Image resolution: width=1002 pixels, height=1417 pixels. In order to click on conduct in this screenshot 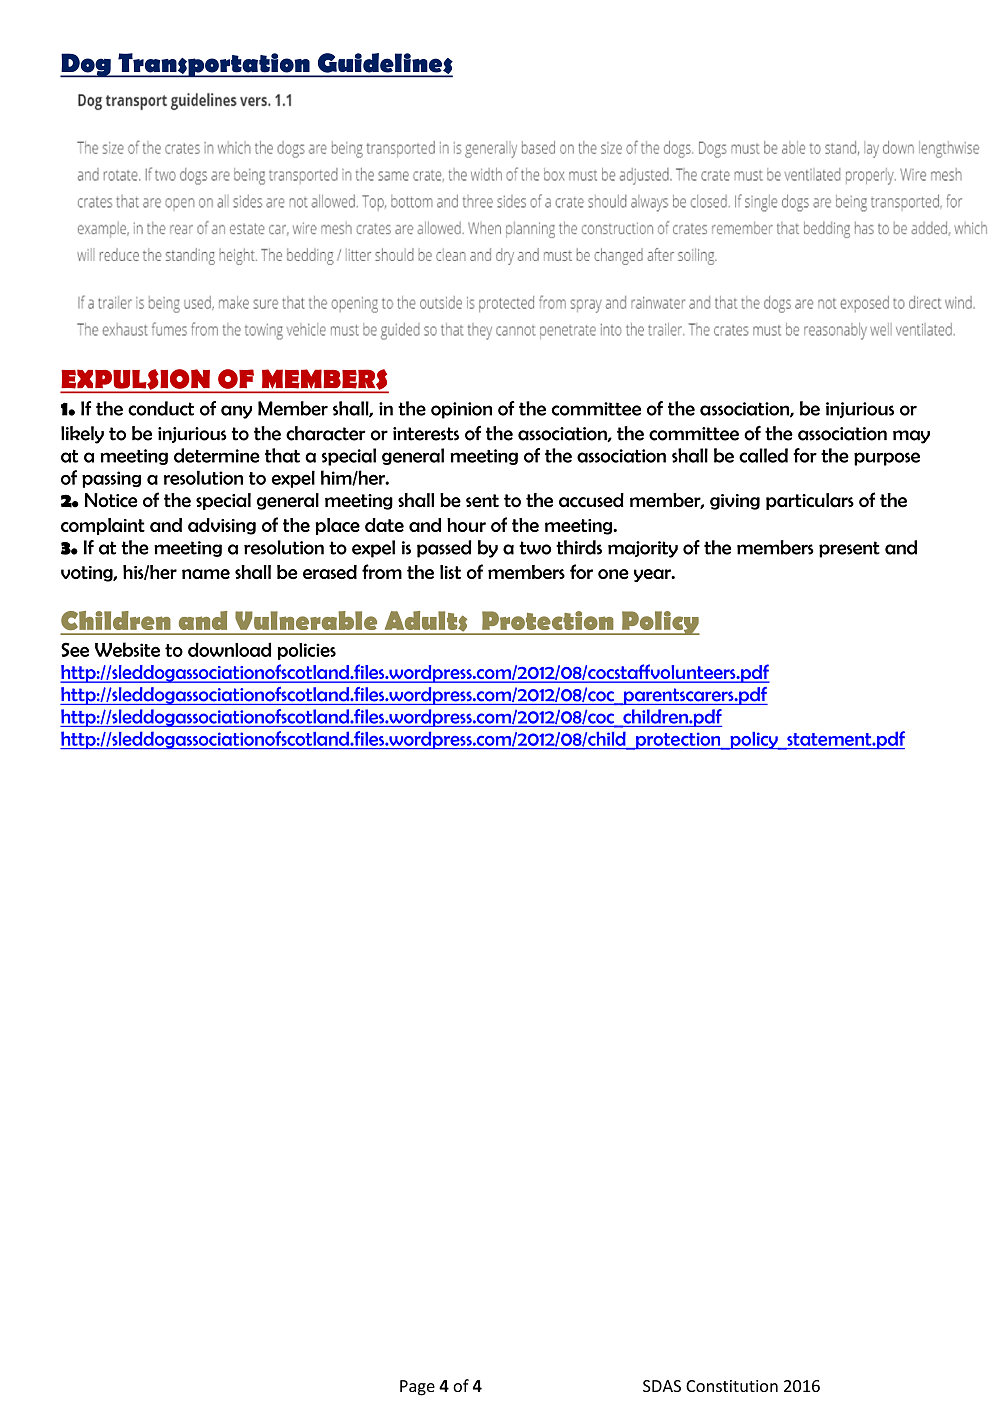, I will do `click(161, 408)`.
